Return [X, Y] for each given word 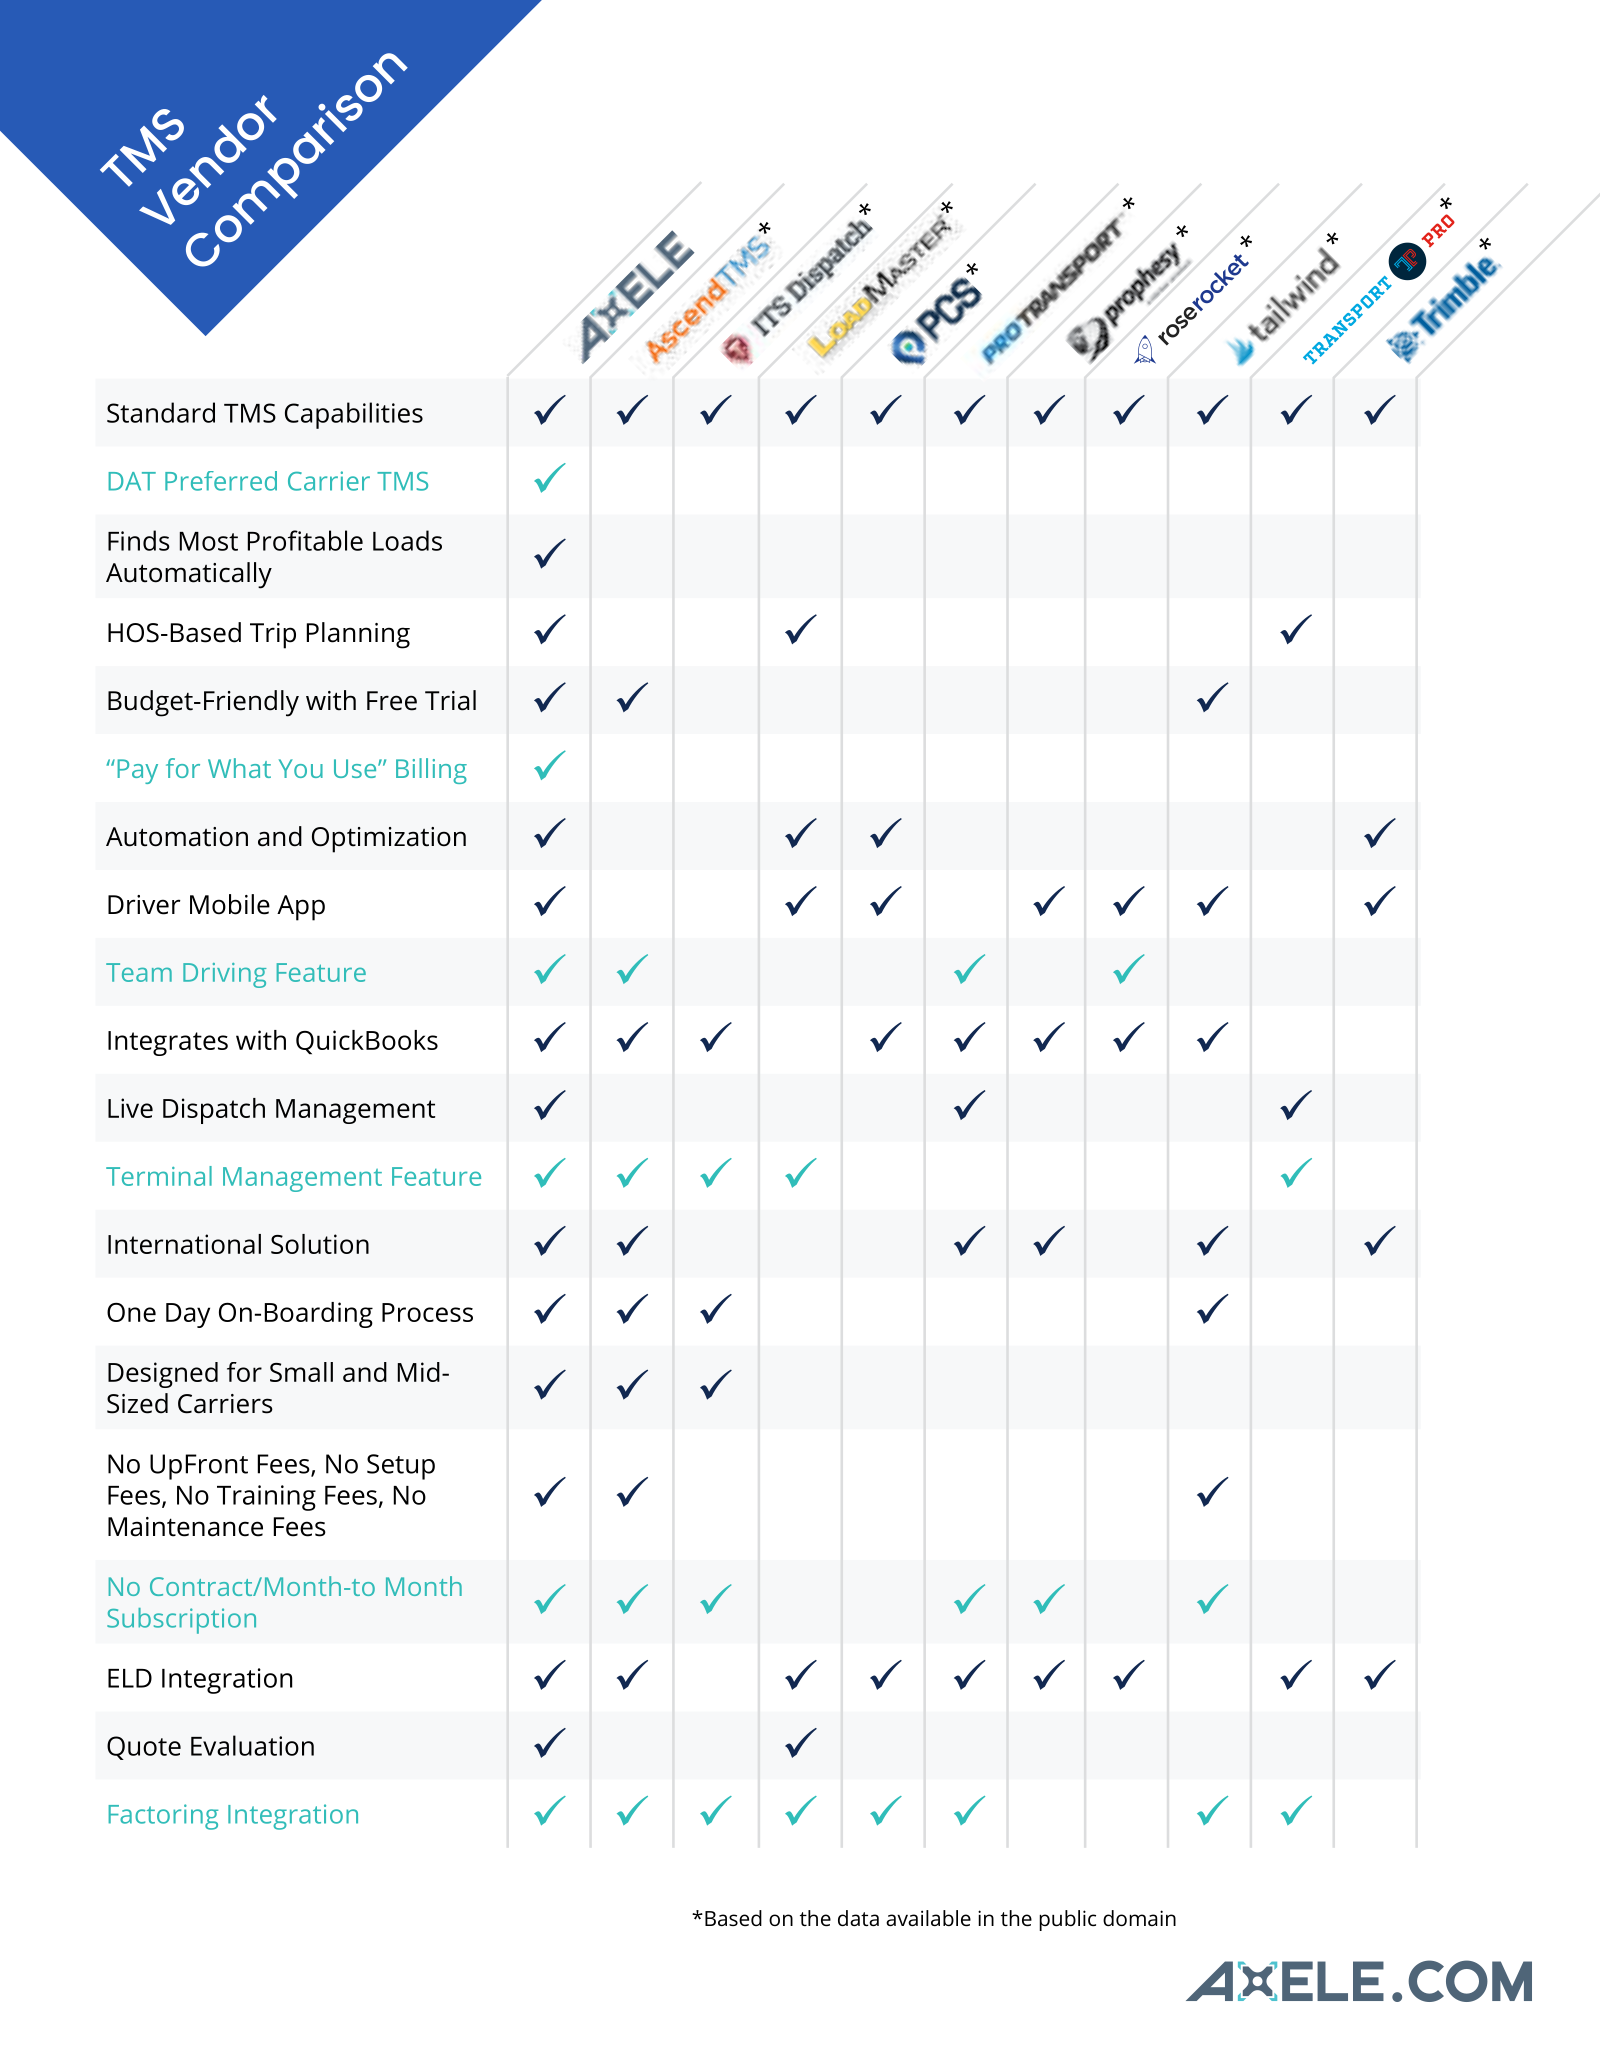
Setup [401, 1467]
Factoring [163, 1817]
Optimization [389, 840]
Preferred [221, 481]
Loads [407, 540]
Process [427, 1312]
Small [301, 1372]
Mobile [230, 904]
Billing [431, 771]
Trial [450, 700]
